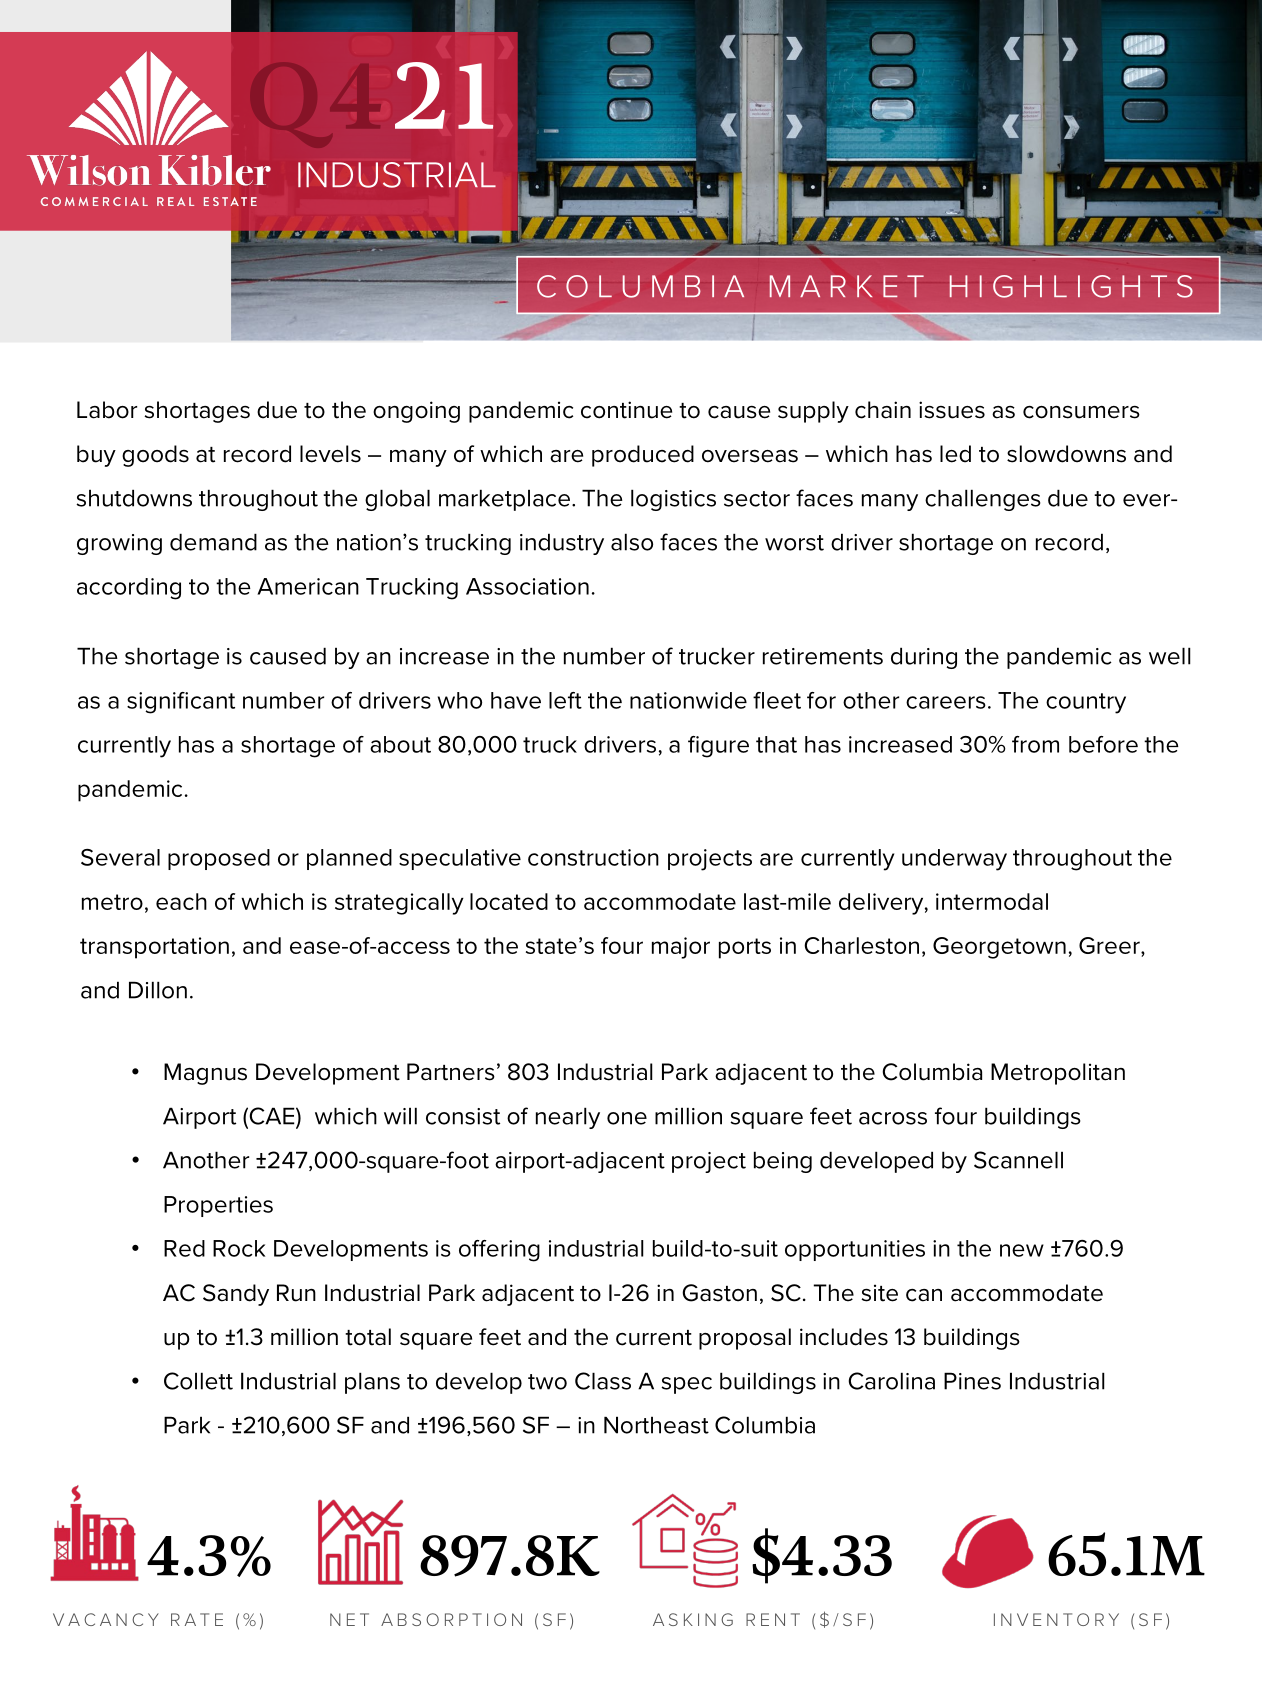  Describe the element at coordinates (107, 410) in the screenshot. I see `Labor` at that location.
